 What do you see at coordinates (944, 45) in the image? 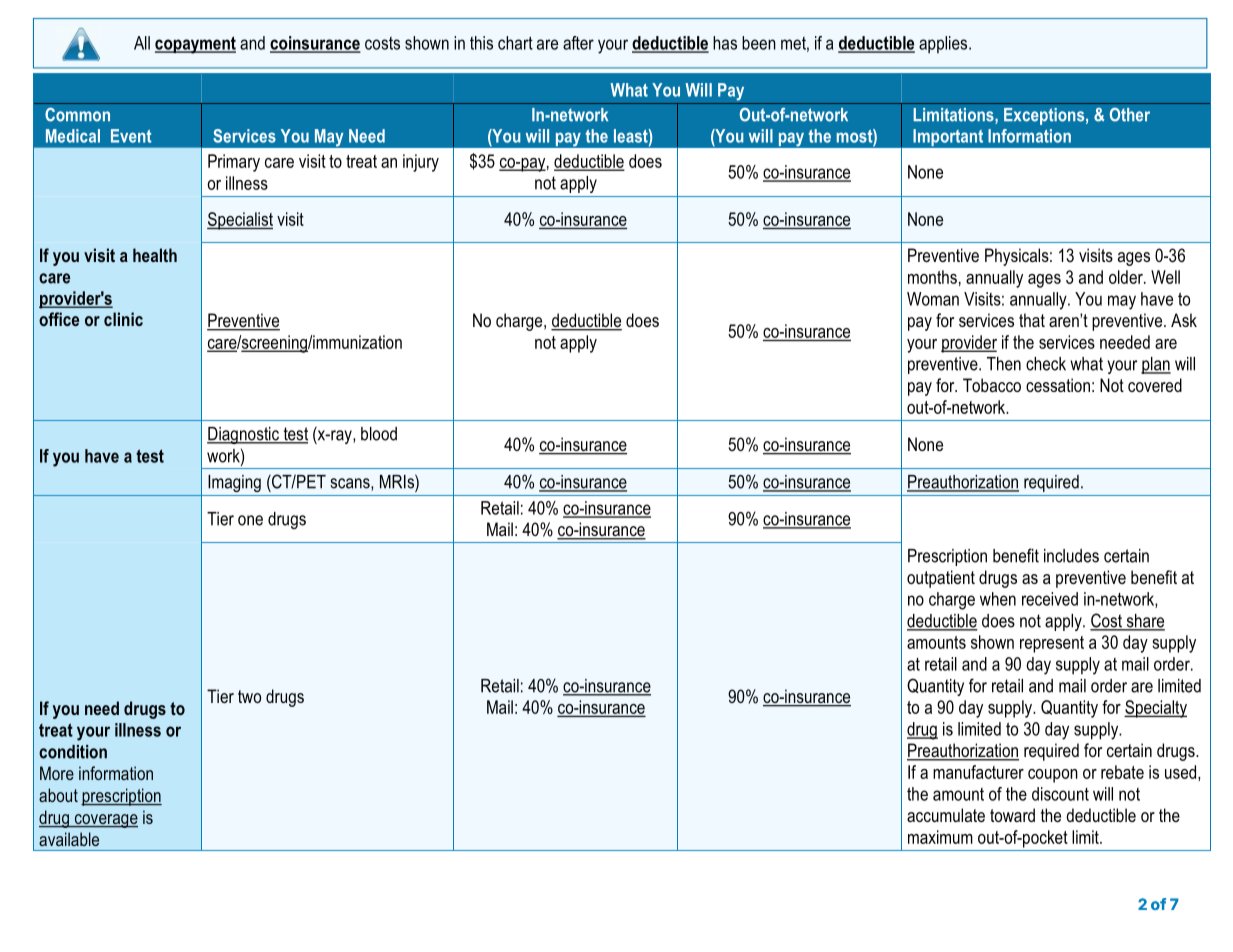
I see `applies` at bounding box center [944, 45].
